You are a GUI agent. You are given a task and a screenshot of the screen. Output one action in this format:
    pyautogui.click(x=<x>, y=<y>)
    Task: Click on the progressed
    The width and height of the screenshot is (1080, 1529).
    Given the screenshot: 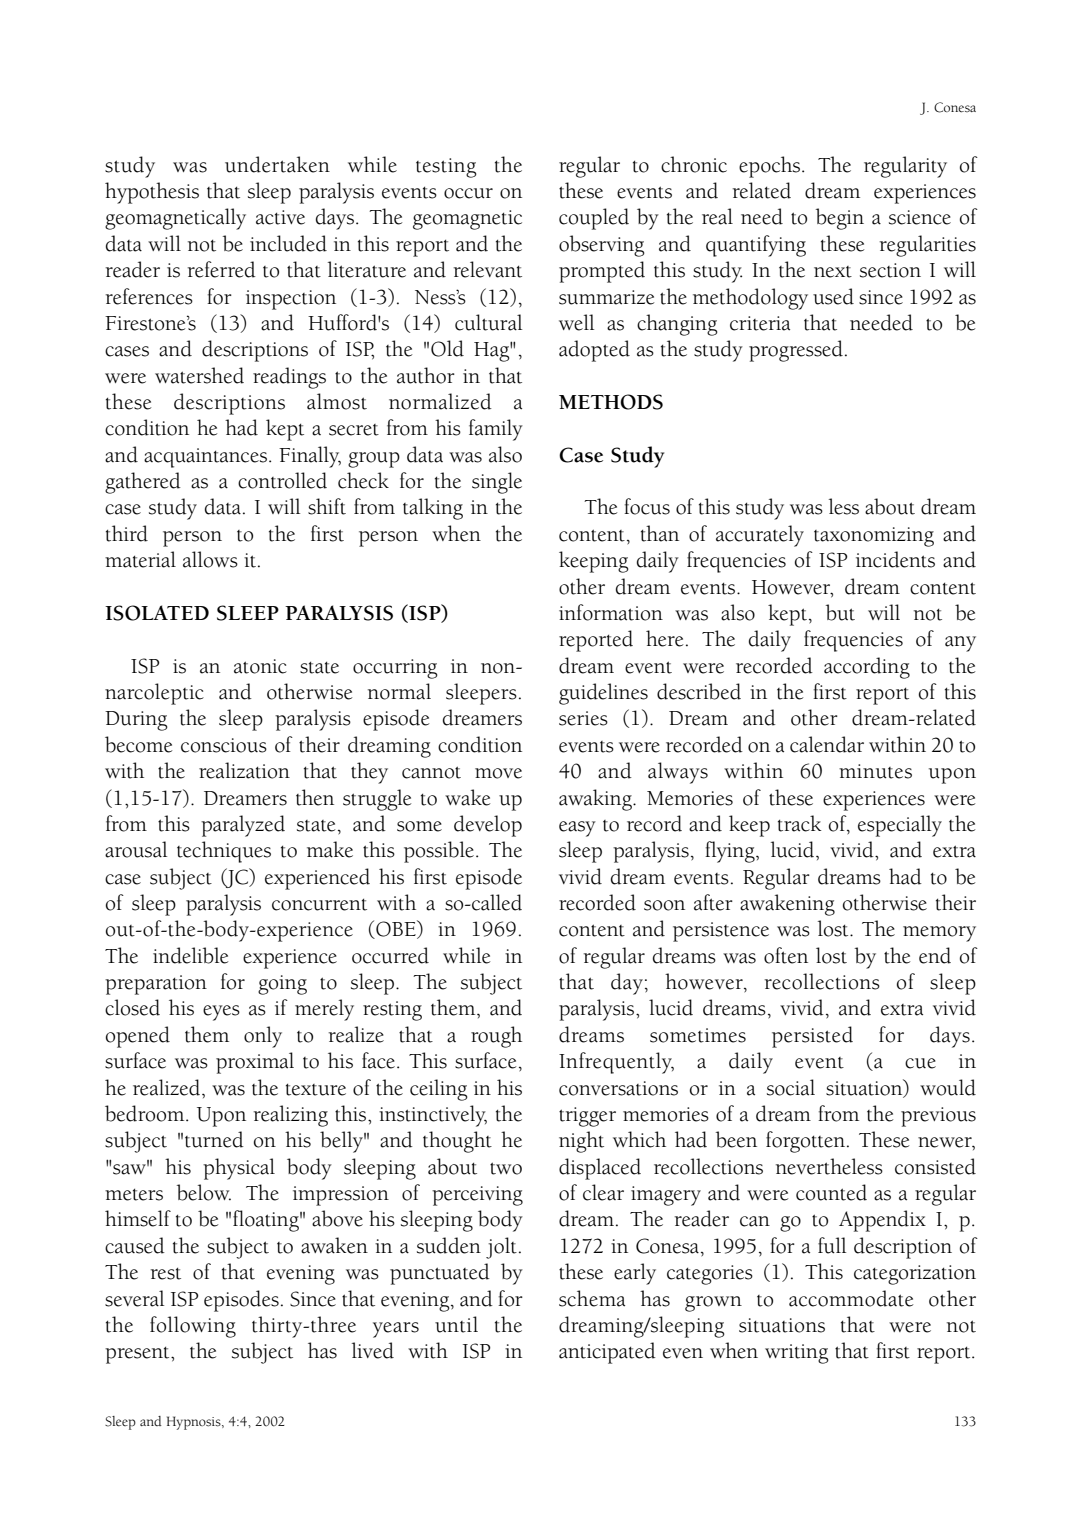 What is the action you would take?
    pyautogui.click(x=796, y=351)
